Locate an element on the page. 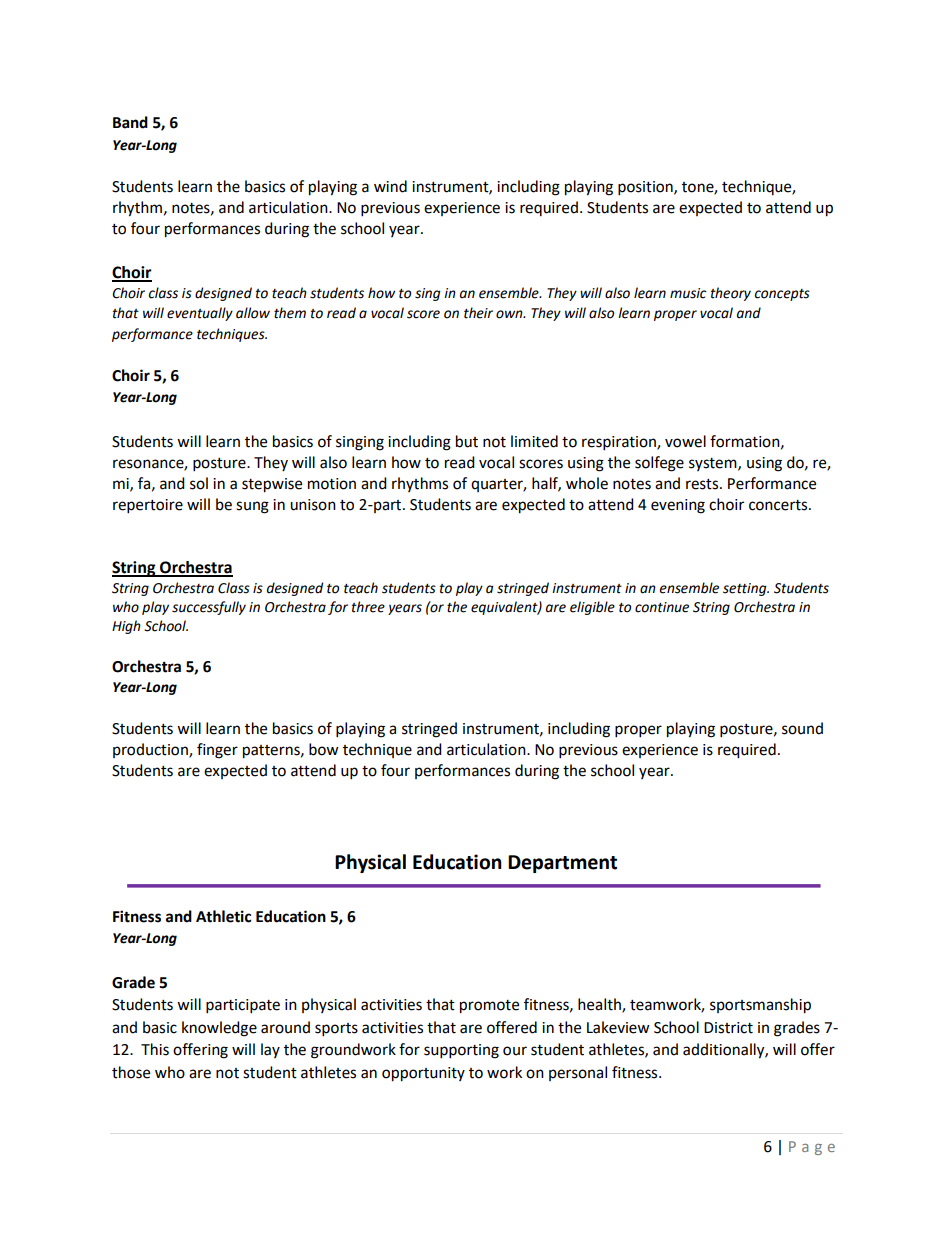  District is located at coordinates (728, 1028).
